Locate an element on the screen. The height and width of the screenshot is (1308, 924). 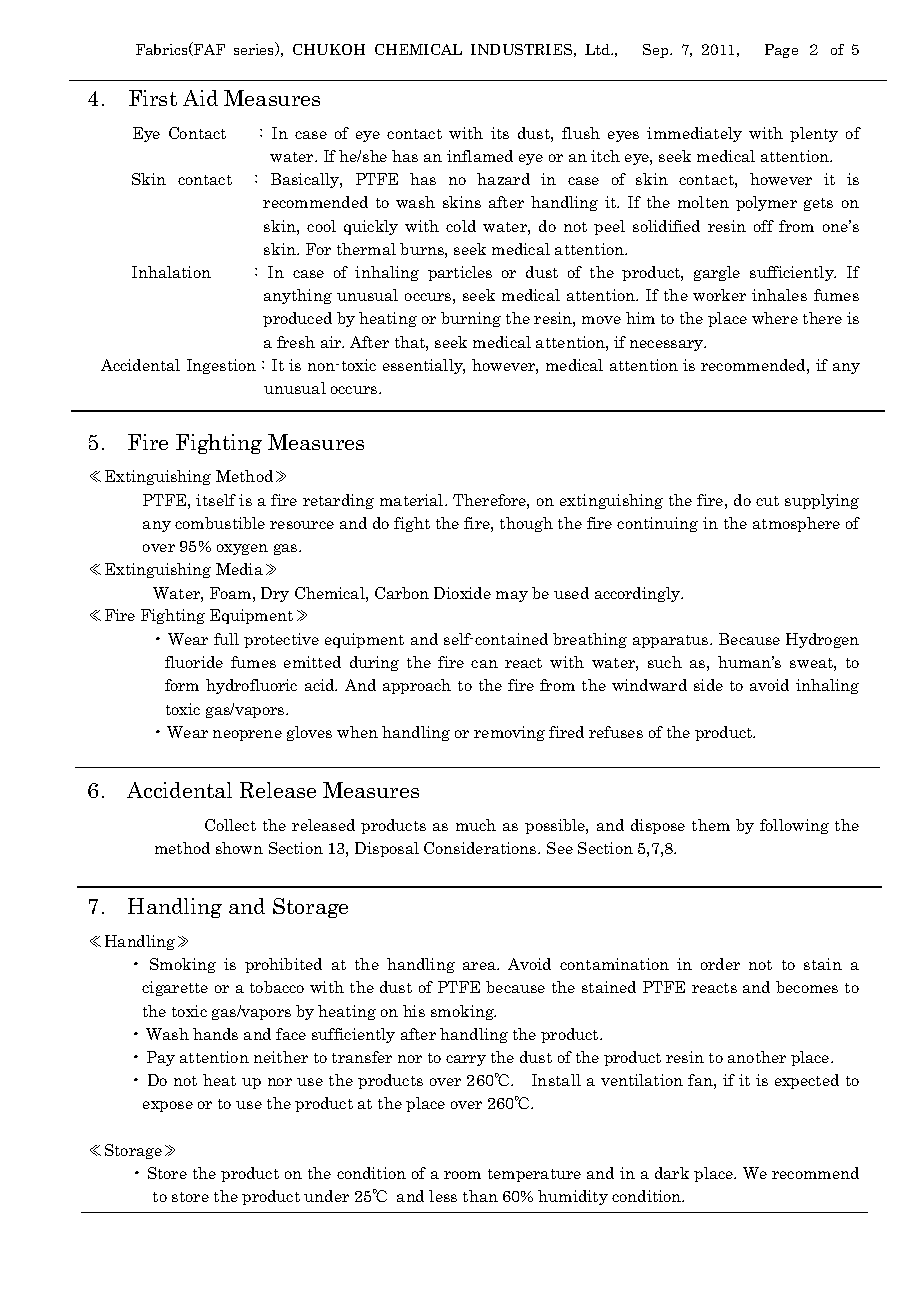
them is located at coordinates (711, 825).
